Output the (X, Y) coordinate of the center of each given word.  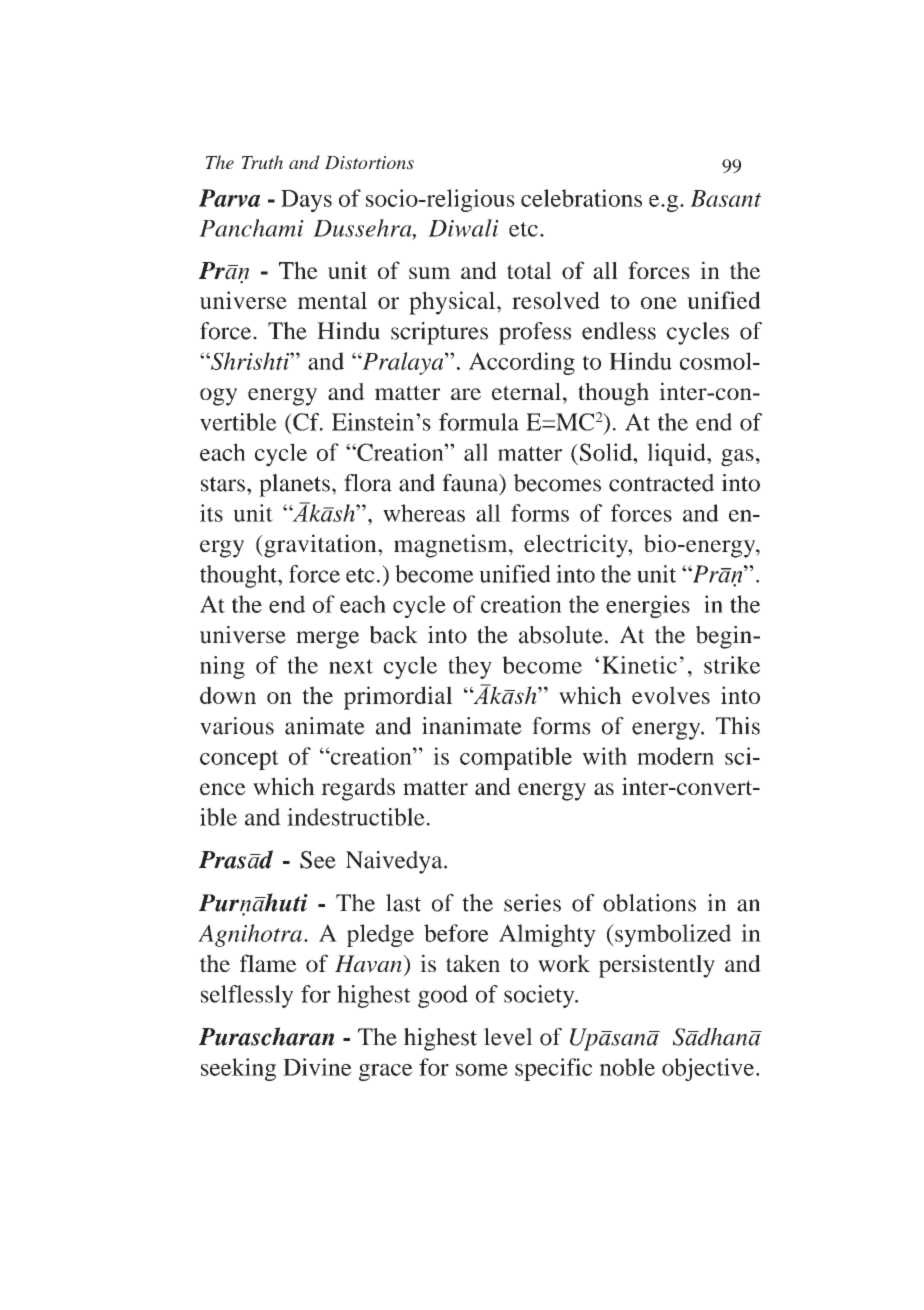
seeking (238, 1069)
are (466, 394)
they (470, 667)
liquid (677, 454)
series (532, 903)
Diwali (463, 228)
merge (327, 640)
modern (675, 756)
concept (239, 760)
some (482, 1070)
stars (223, 484)
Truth (262, 162)
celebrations (581, 198)
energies (648, 606)
